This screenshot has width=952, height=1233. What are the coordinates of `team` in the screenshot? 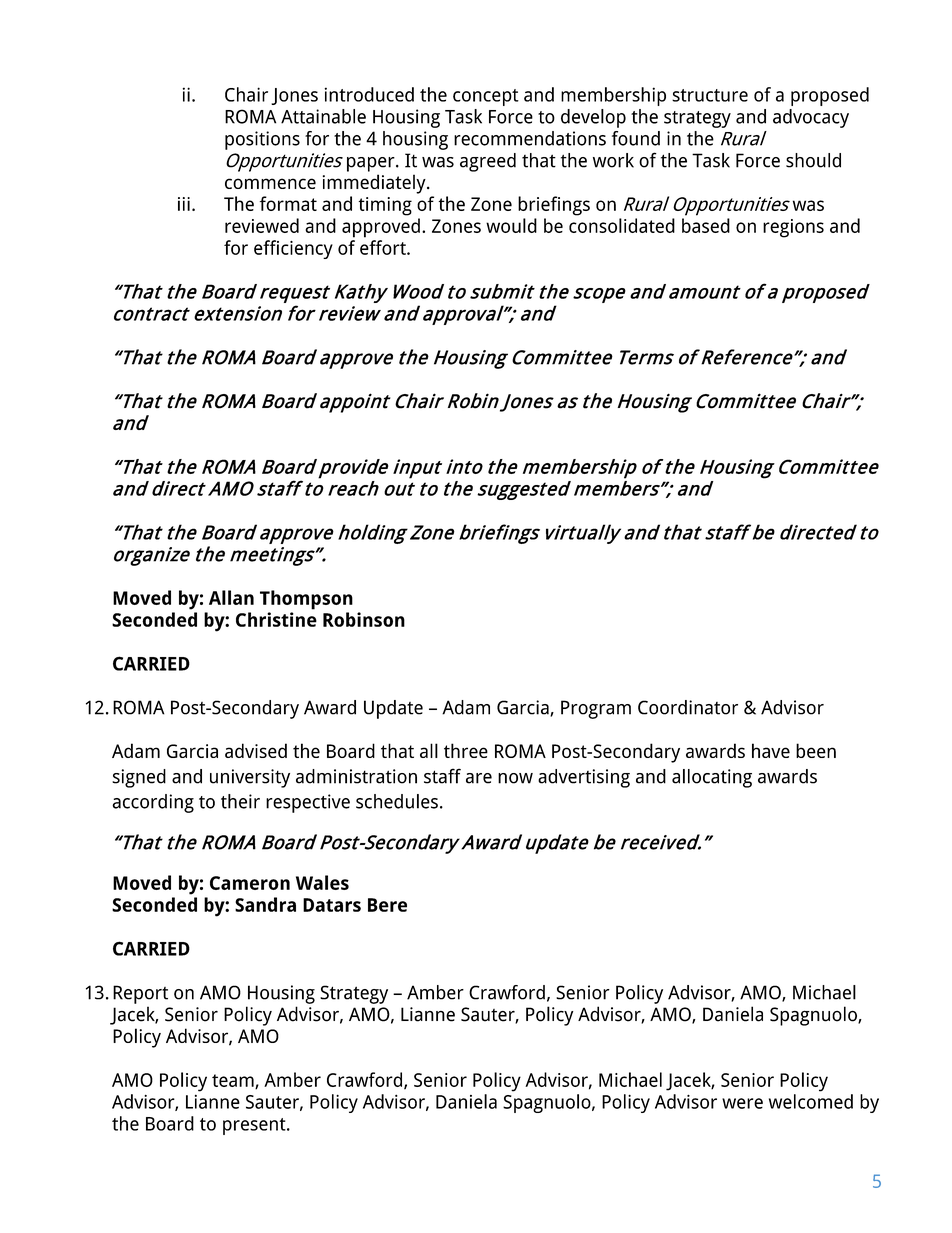 It's located at (234, 1081).
